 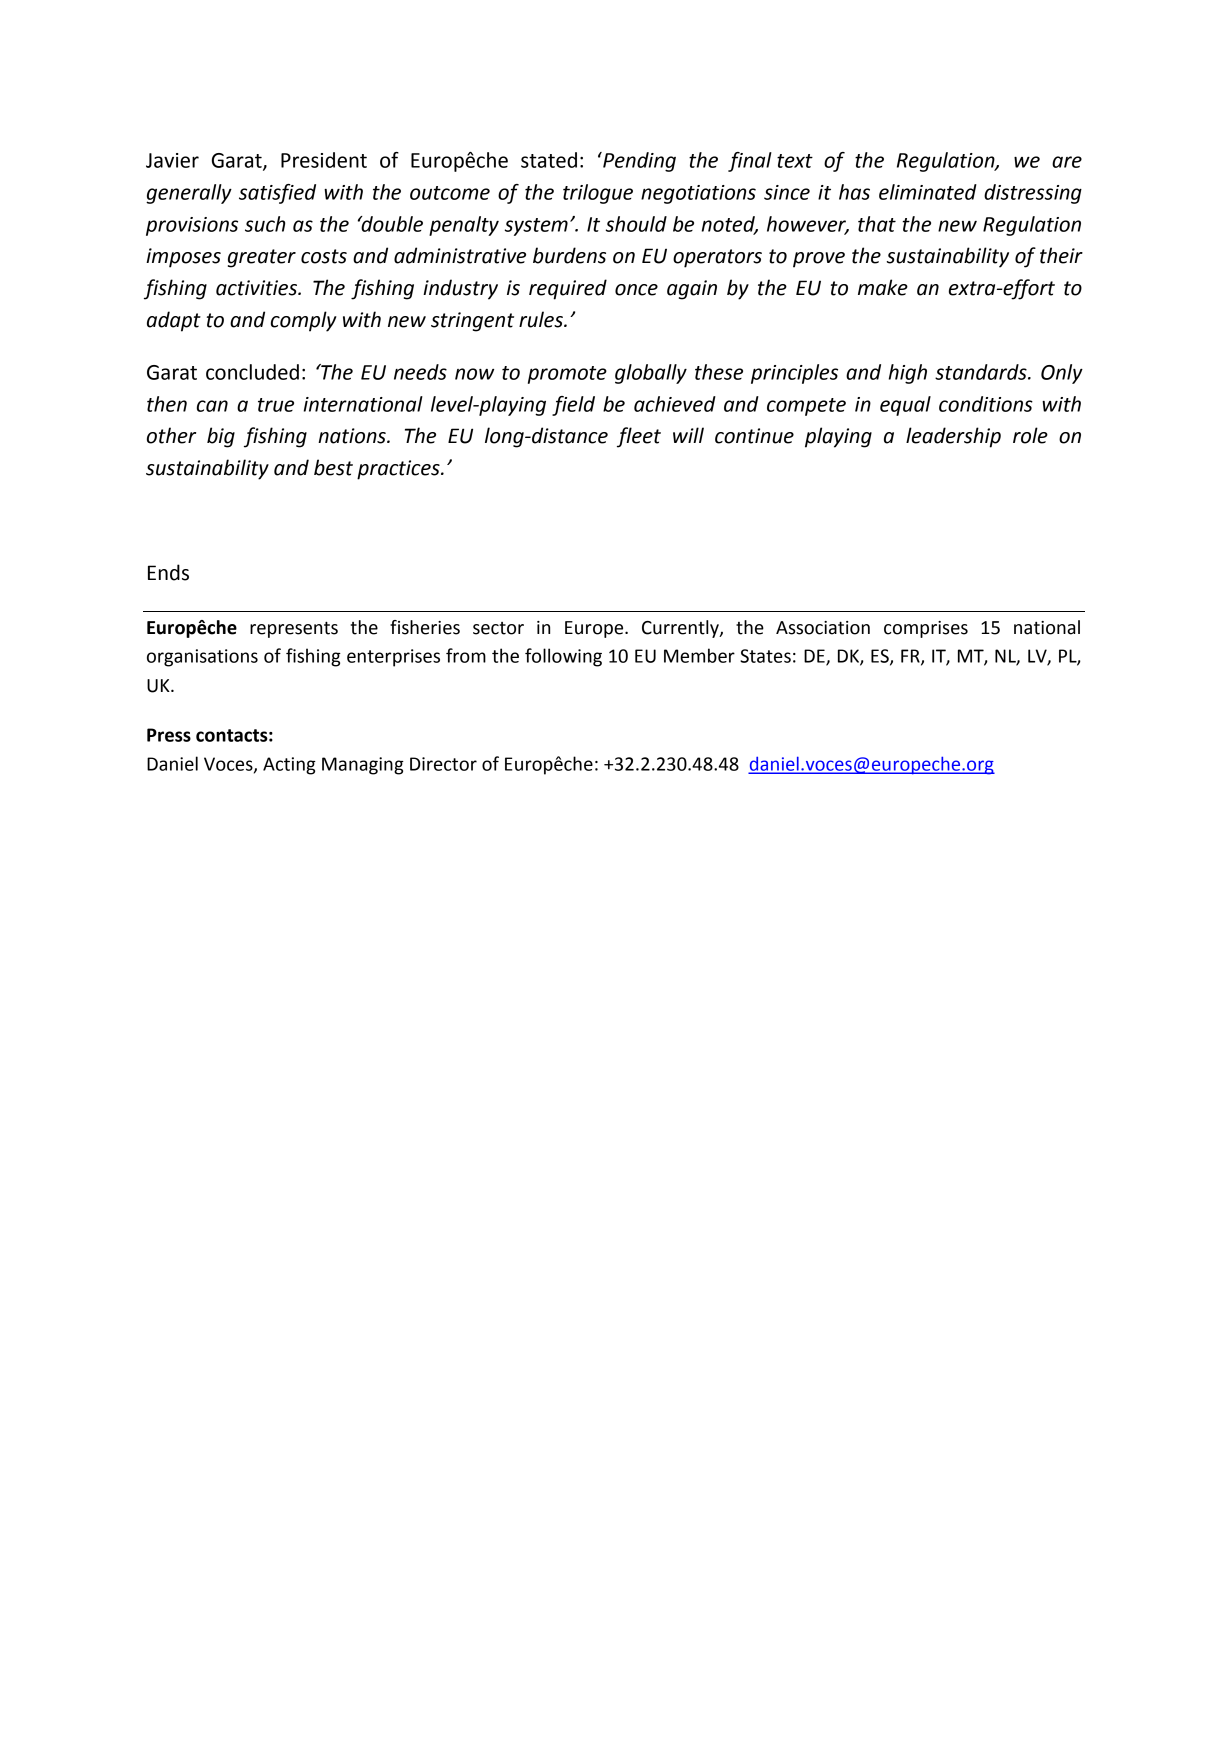 I want to click on Acting, so click(x=289, y=766).
